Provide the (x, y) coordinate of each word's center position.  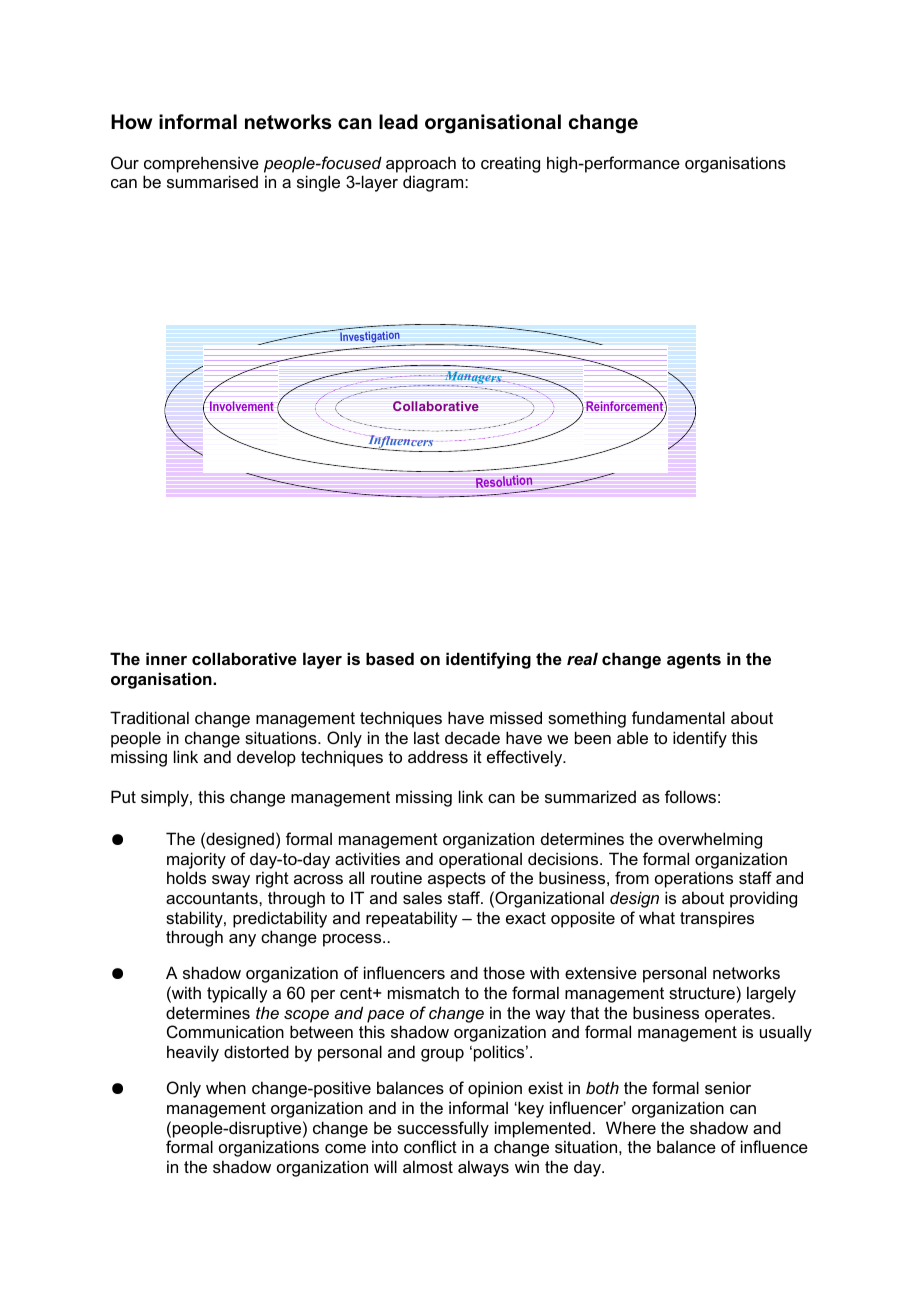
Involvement (242, 406)
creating (510, 164)
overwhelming (710, 840)
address (438, 756)
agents (694, 661)
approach (421, 164)
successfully (443, 1129)
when (226, 1087)
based (390, 658)
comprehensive (201, 164)
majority (196, 860)
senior (728, 1087)
